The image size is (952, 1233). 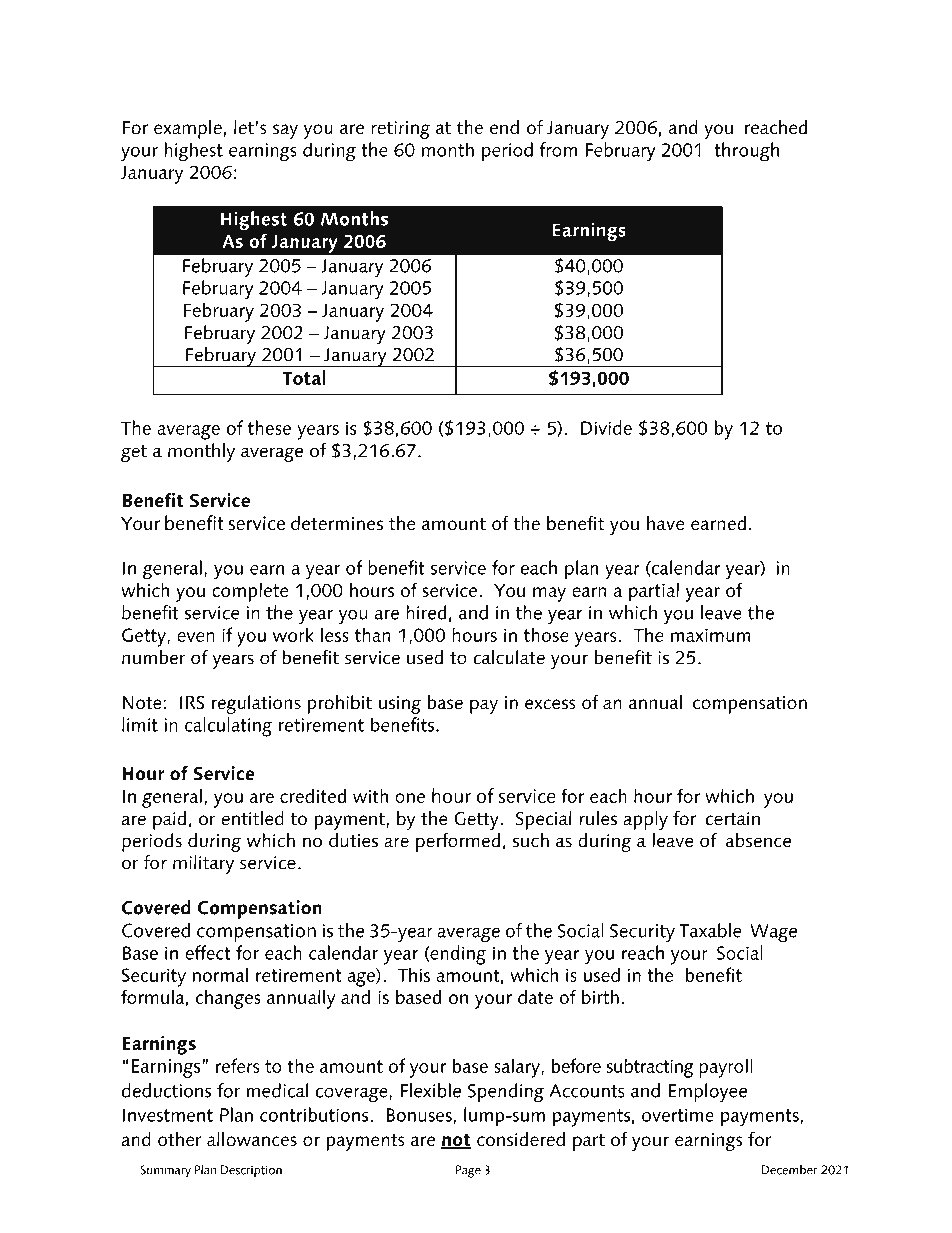 What do you see at coordinates (468, 1171) in the screenshot?
I see `Page` at bounding box center [468, 1171].
